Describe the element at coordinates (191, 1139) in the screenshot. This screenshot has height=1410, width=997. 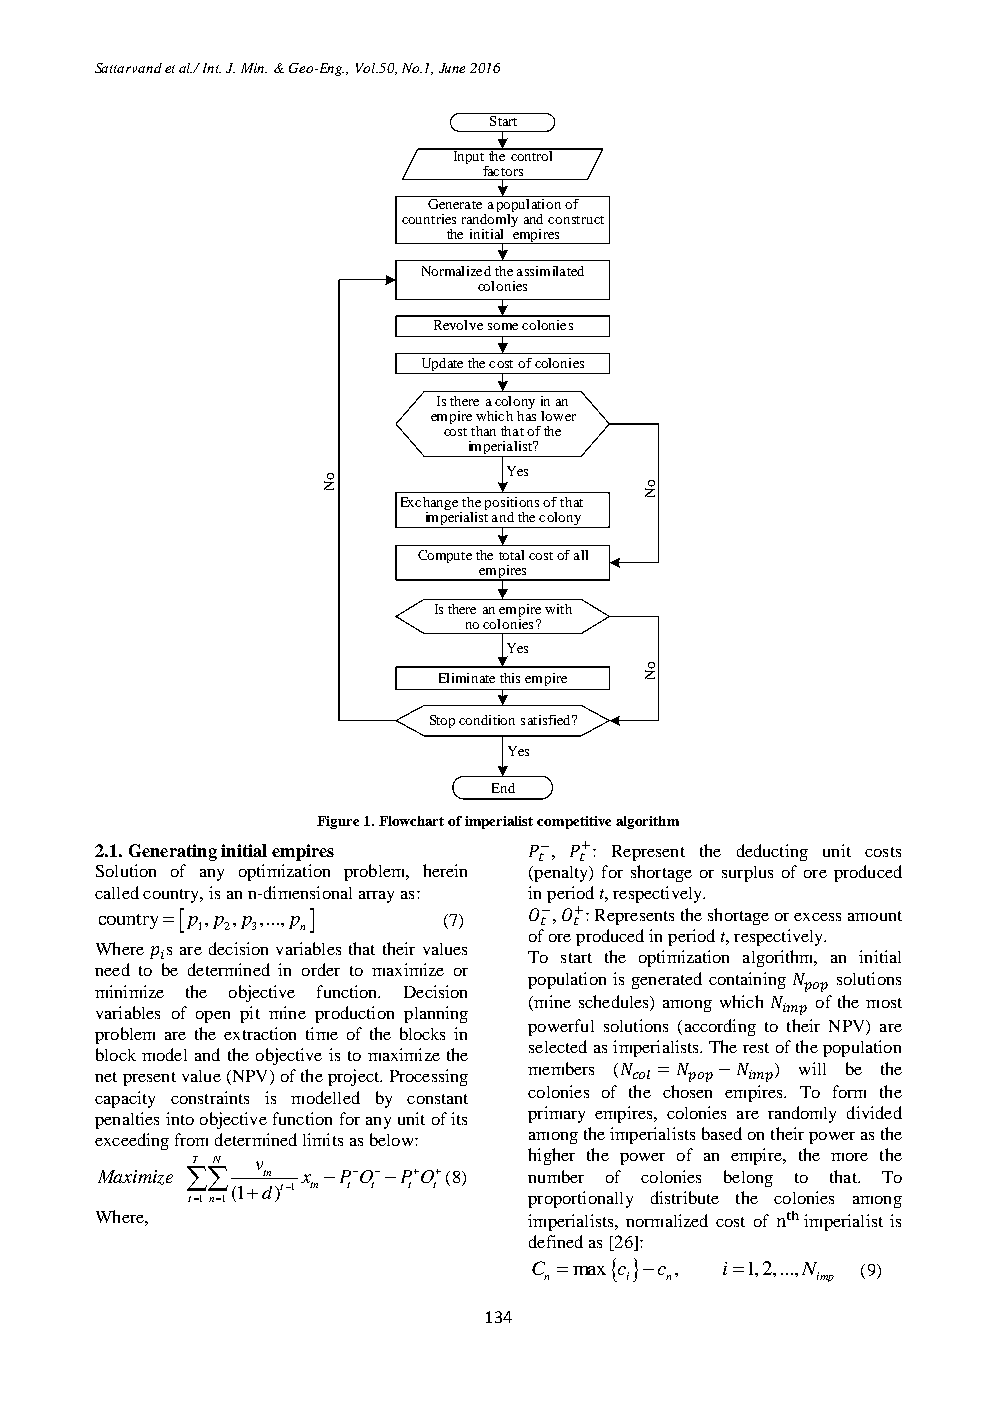
I see `from` at that location.
